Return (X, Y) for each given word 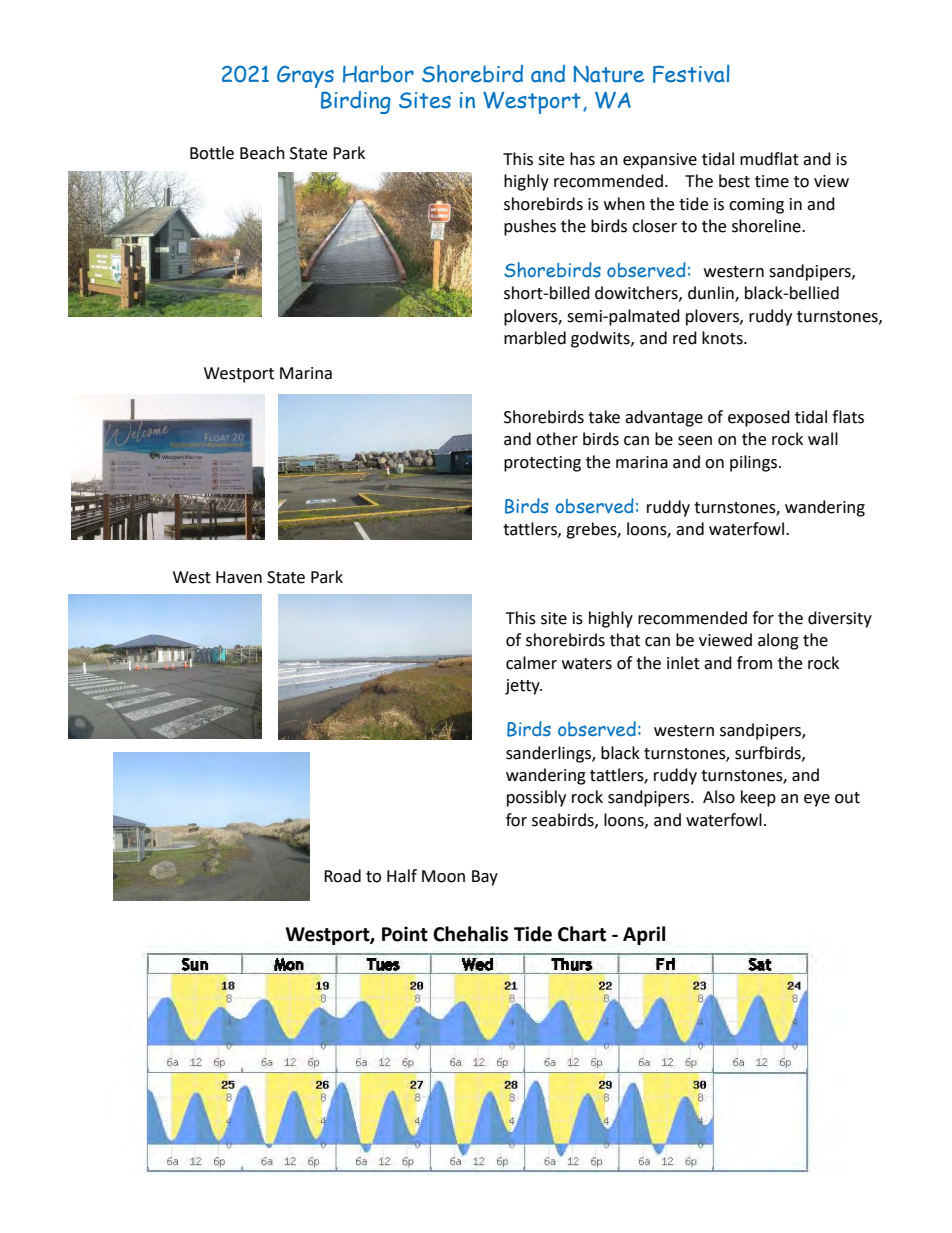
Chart (582, 934)
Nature (608, 74)
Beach (262, 153)
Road (342, 876)
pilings (755, 463)
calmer (531, 663)
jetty (523, 687)
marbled (535, 338)
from (754, 663)
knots (723, 338)
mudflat (769, 159)
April (644, 935)
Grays (305, 76)
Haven (239, 577)
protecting (542, 464)
